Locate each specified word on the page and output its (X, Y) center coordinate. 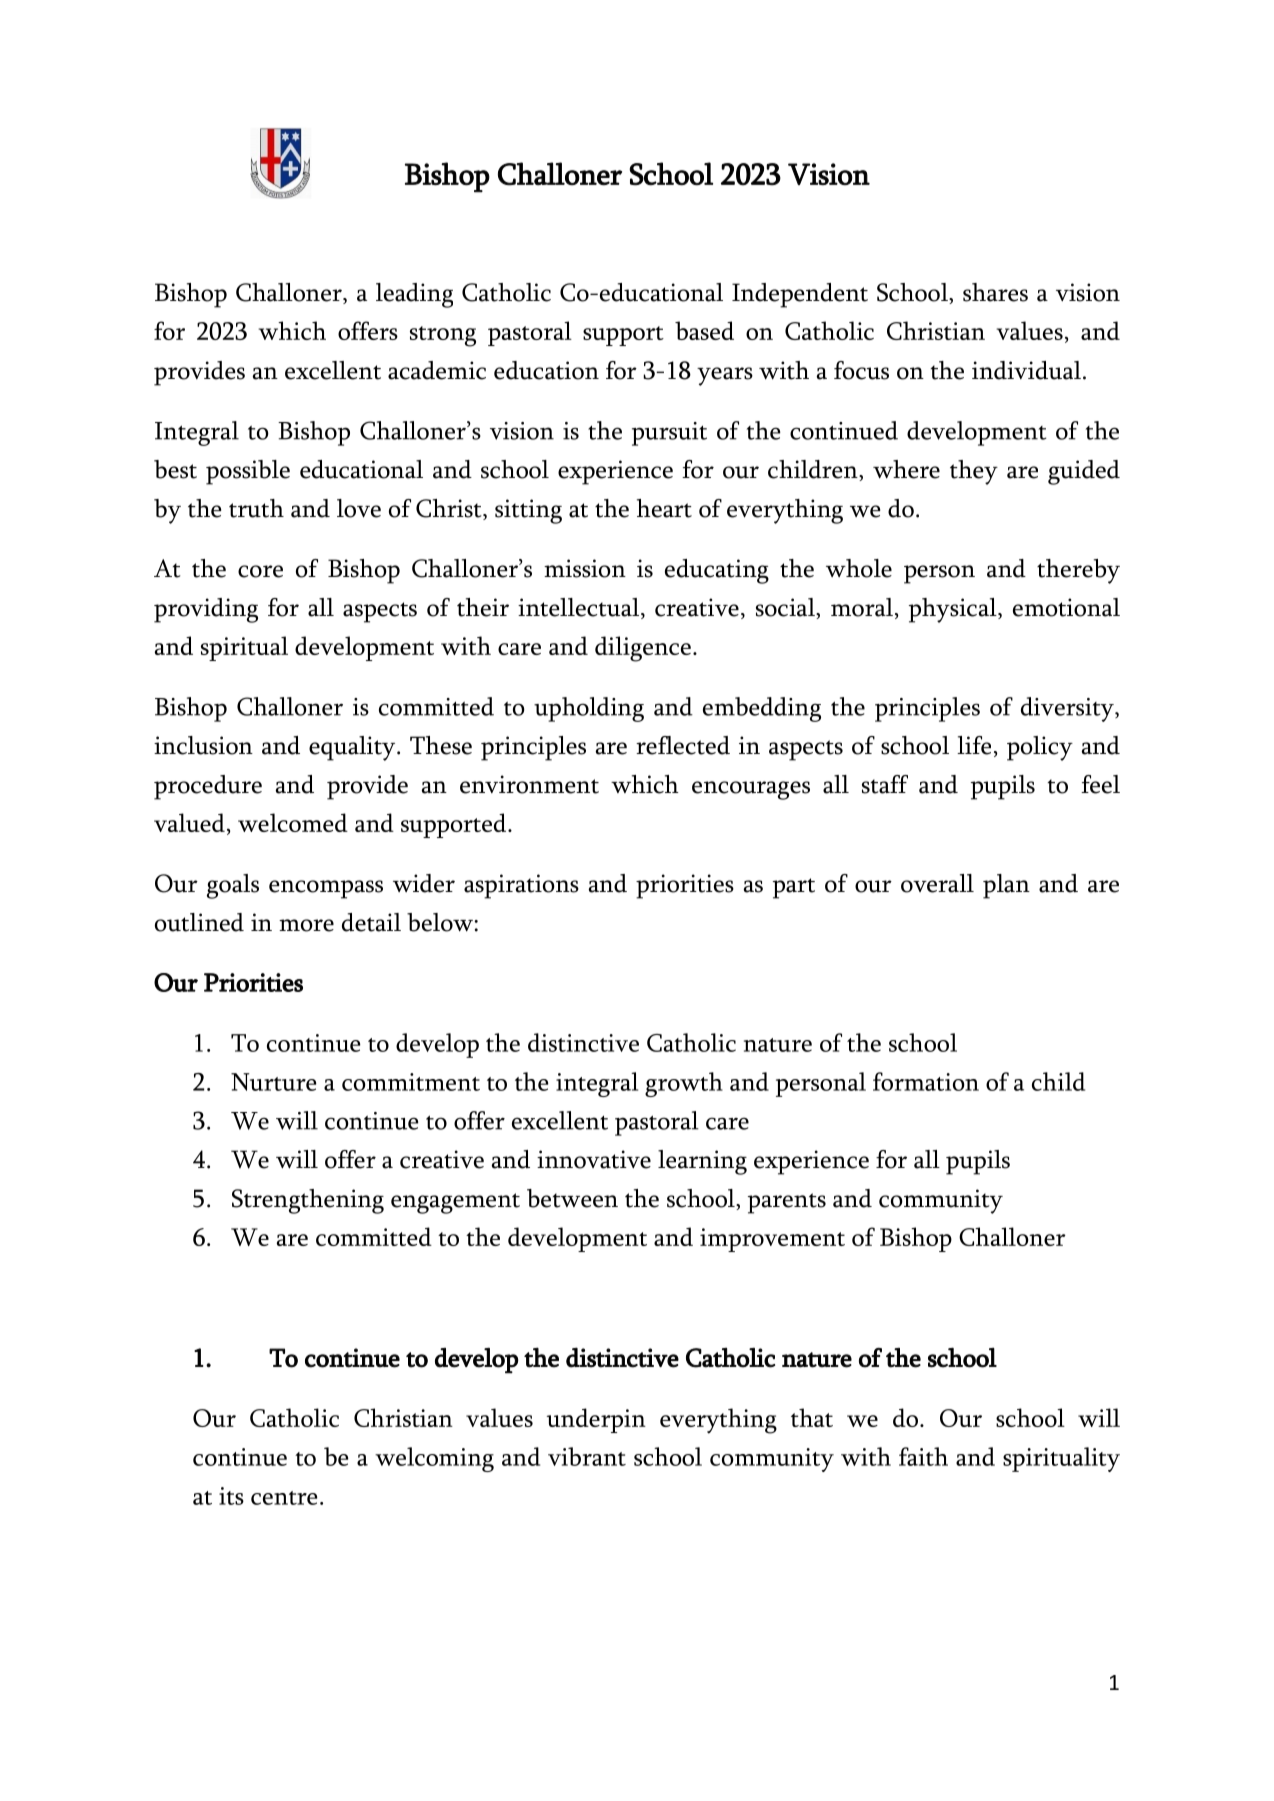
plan (1006, 886)
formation (926, 1081)
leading (414, 295)
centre (284, 1498)
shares (995, 292)
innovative (594, 1159)
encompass (326, 889)
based (704, 330)
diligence (643, 649)
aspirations (521, 886)
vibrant (587, 1456)
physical (954, 610)
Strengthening (308, 1201)
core (260, 571)
